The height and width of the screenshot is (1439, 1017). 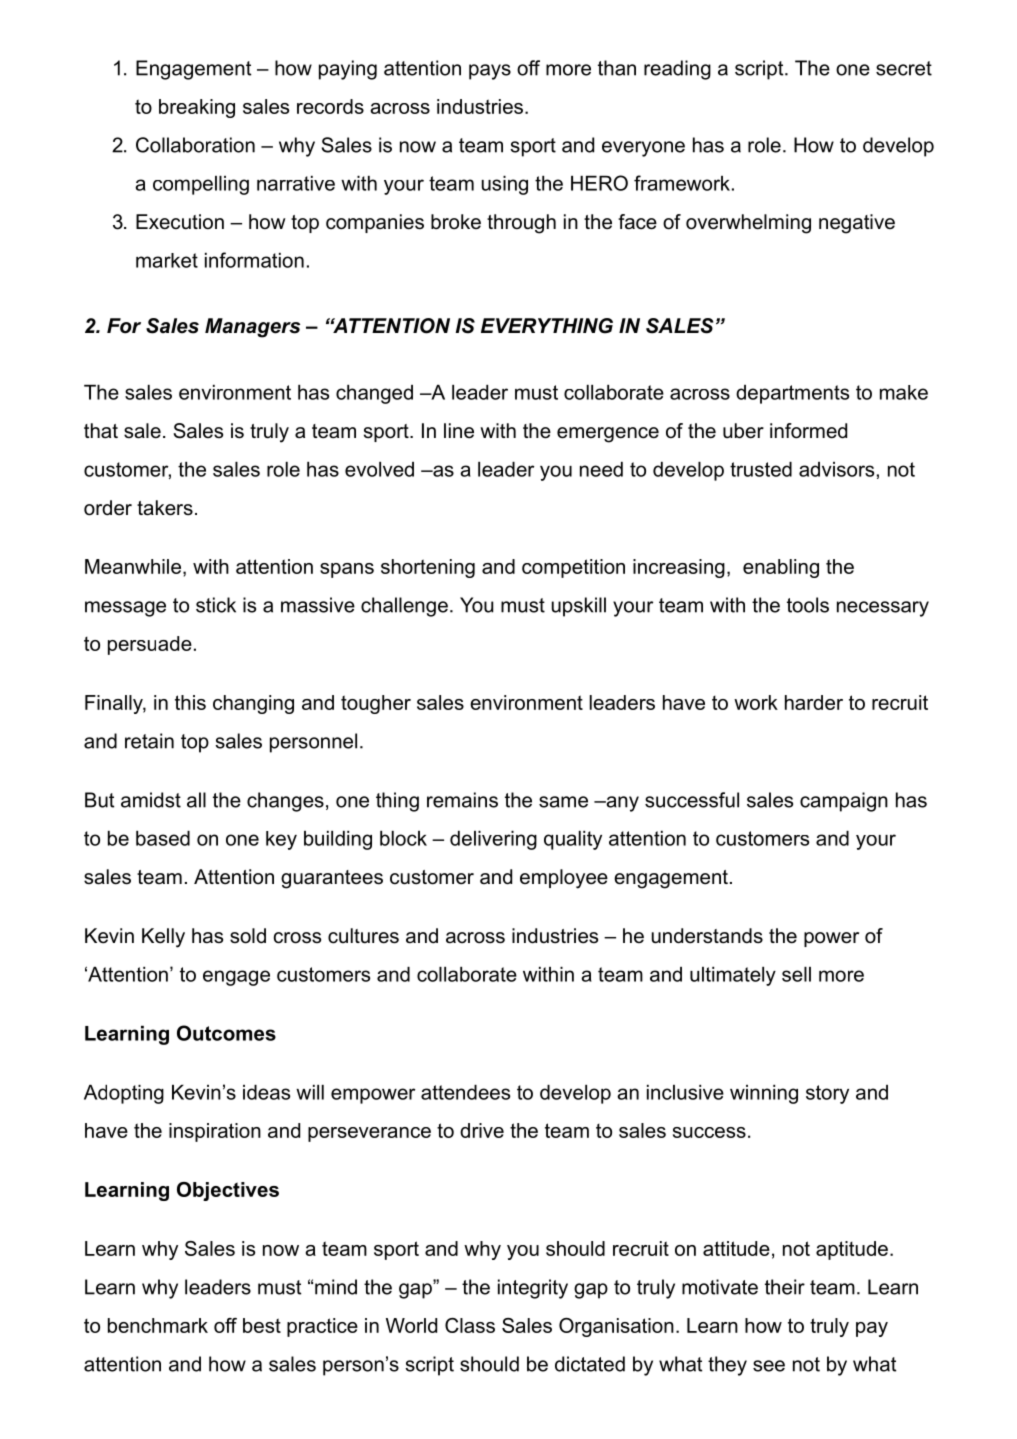 What do you see at coordinates (814, 702) in the screenshot?
I see `harder` at bounding box center [814, 702].
